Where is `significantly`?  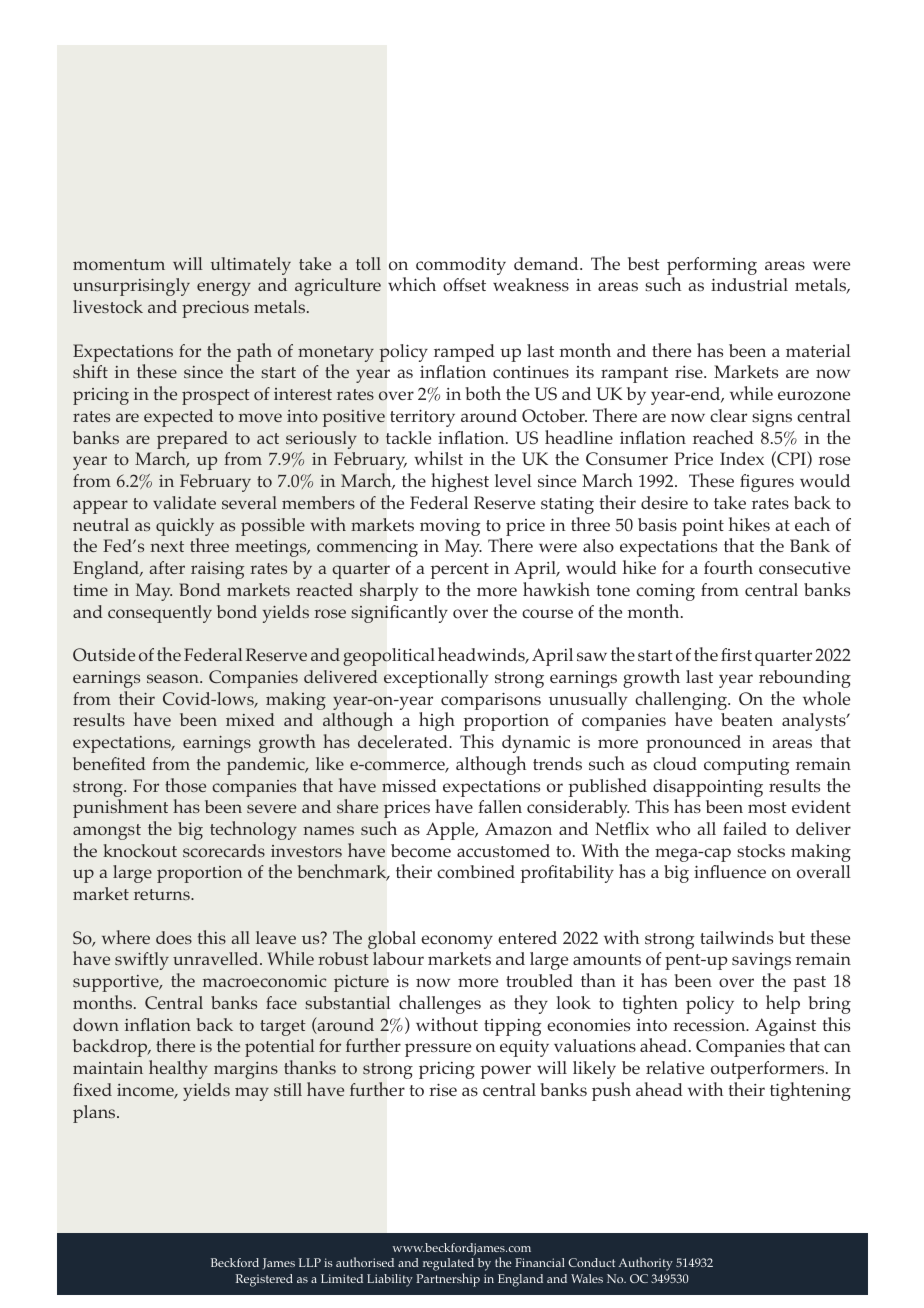 significantly is located at coordinates (399, 614).
